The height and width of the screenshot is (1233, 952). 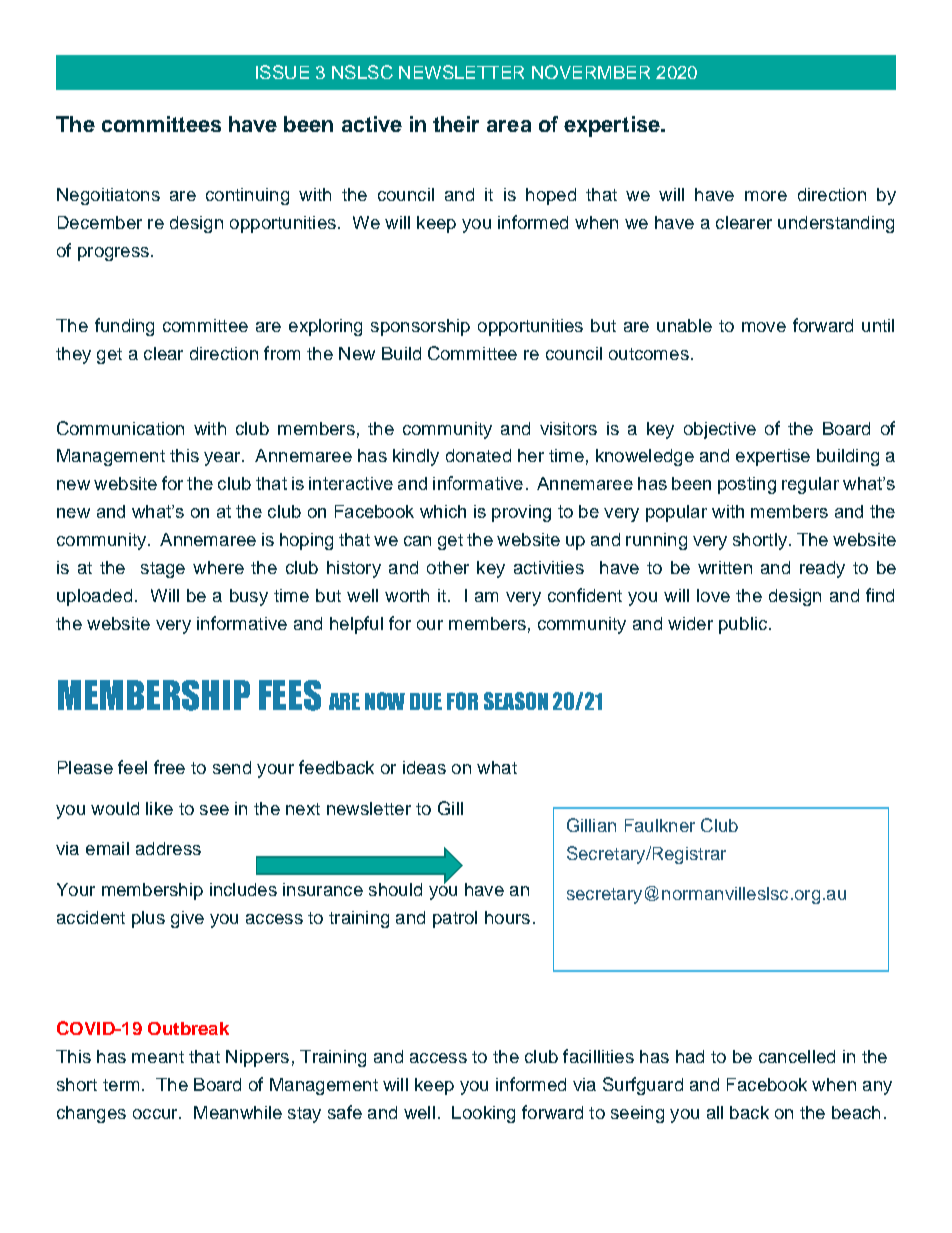 What do you see at coordinates (456, 124) in the screenshot?
I see `their` at bounding box center [456, 124].
